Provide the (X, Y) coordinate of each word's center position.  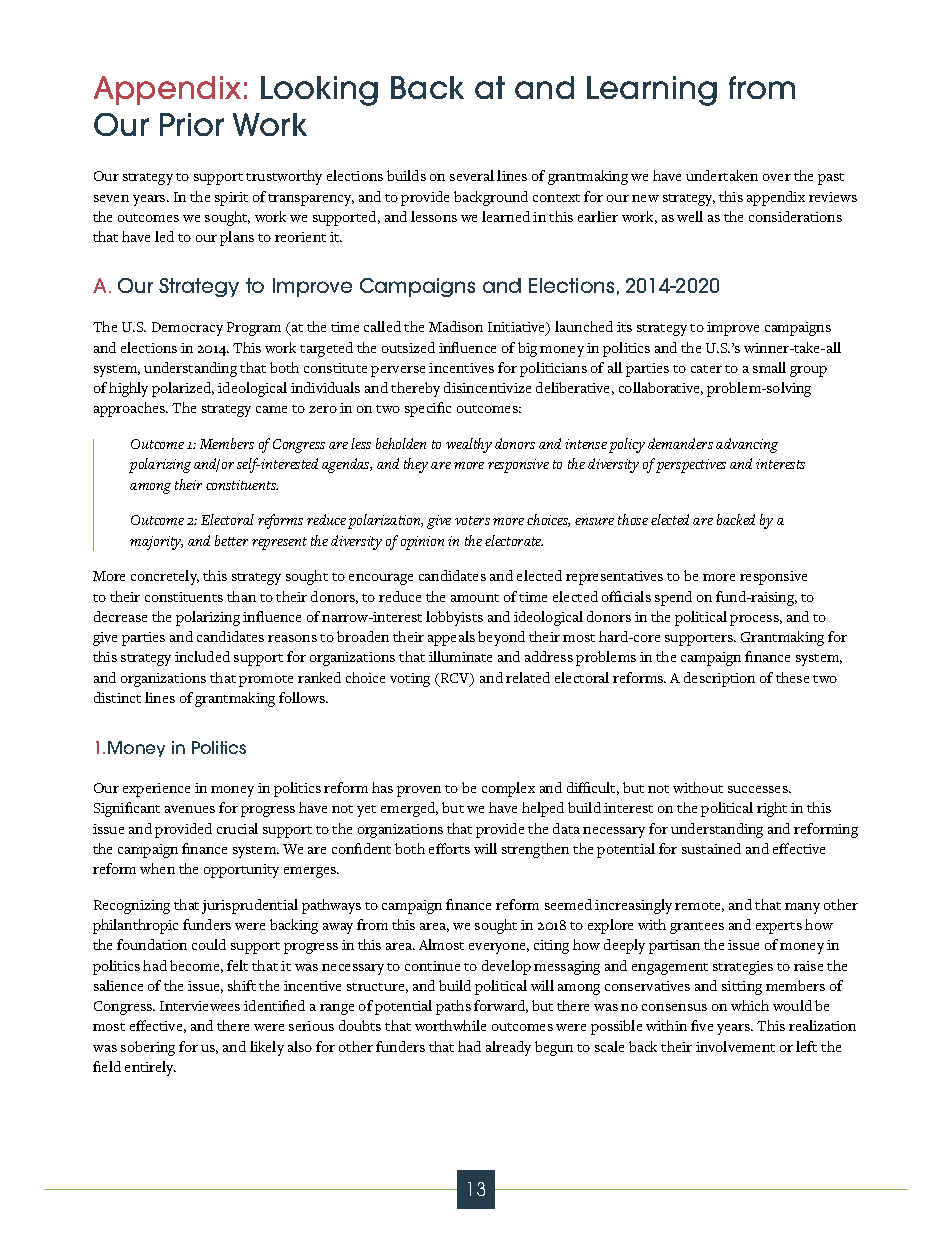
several (472, 175)
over (777, 177)
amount (475, 598)
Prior (192, 124)
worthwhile (450, 1025)
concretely (165, 577)
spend (673, 598)
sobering (148, 1048)
